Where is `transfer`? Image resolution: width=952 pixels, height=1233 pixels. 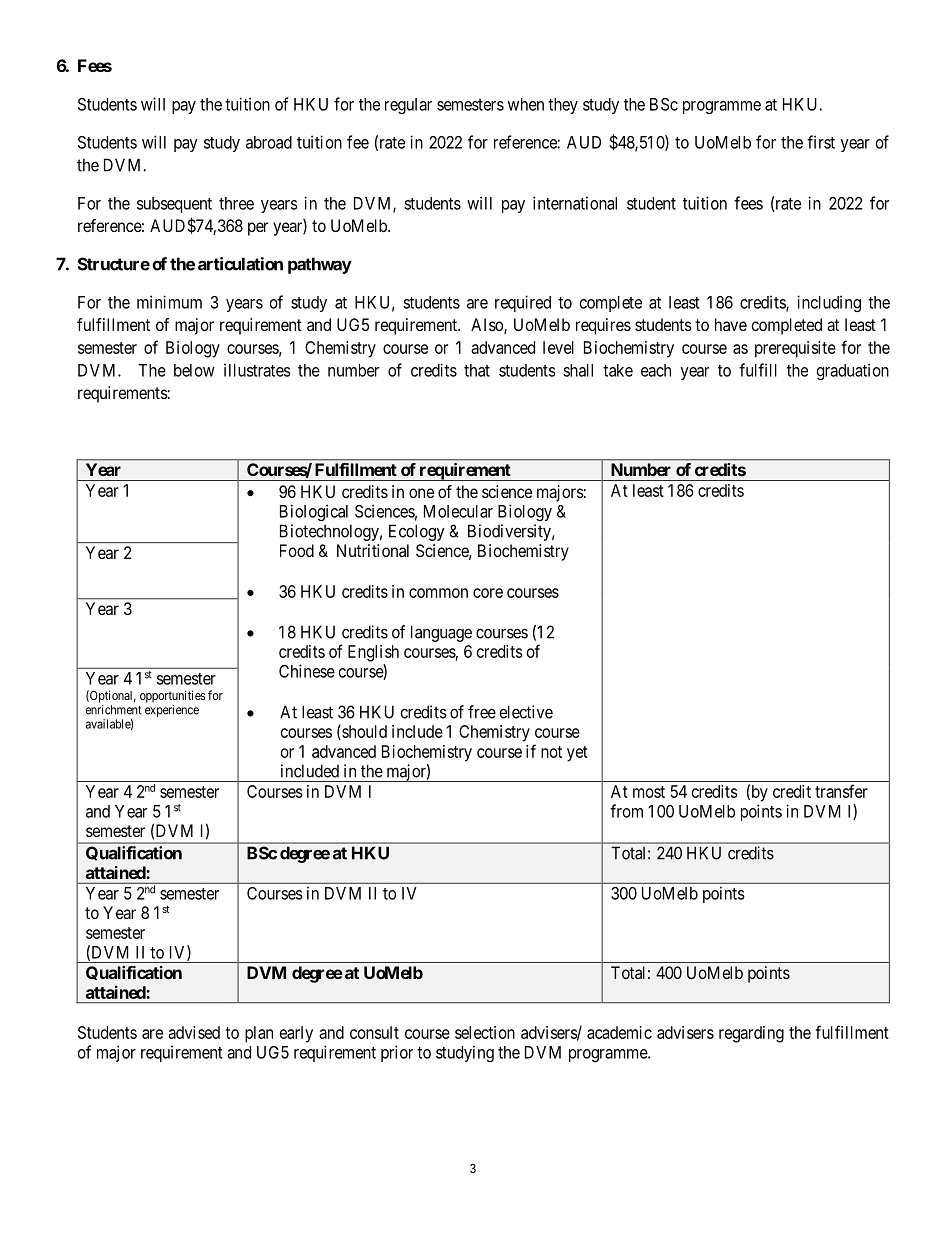
transfer is located at coordinates (841, 791).
